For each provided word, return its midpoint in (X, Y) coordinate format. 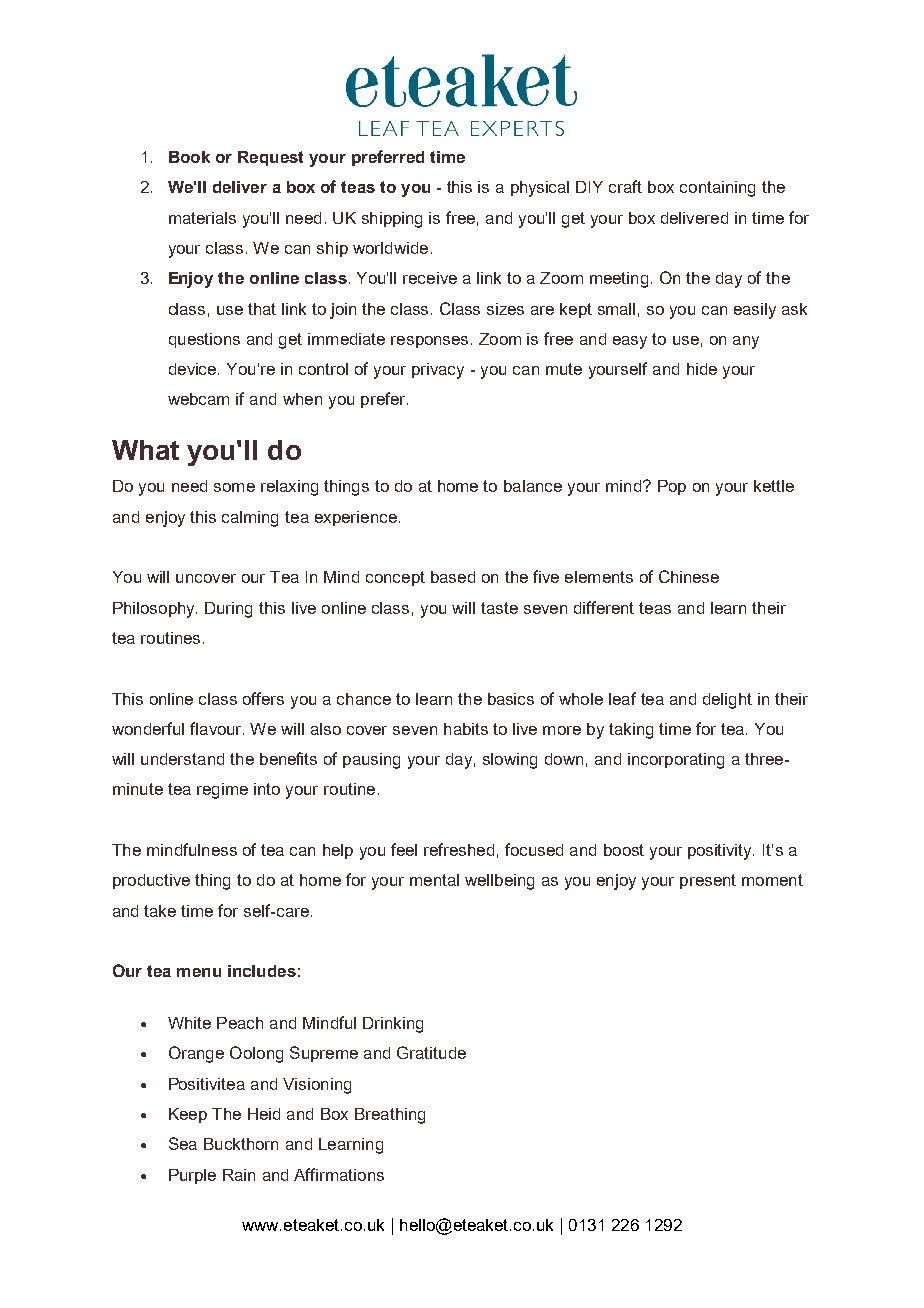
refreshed (459, 849)
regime (222, 791)
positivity (721, 852)
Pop (672, 487)
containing (717, 189)
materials (202, 218)
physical (540, 189)
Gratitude (431, 1052)
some (234, 487)
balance (533, 486)
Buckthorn (241, 1144)
